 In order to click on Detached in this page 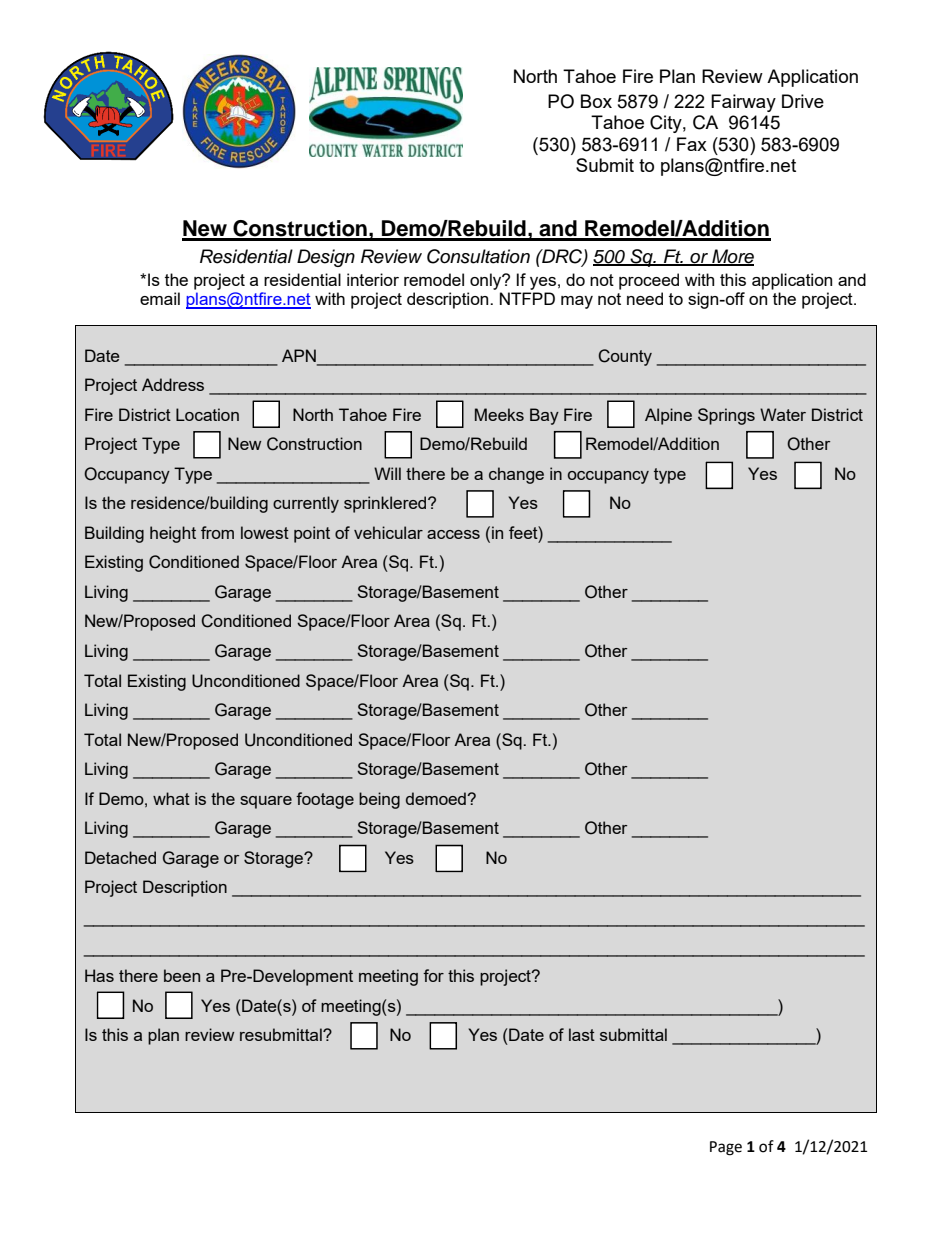, I will do `click(120, 857)`.
